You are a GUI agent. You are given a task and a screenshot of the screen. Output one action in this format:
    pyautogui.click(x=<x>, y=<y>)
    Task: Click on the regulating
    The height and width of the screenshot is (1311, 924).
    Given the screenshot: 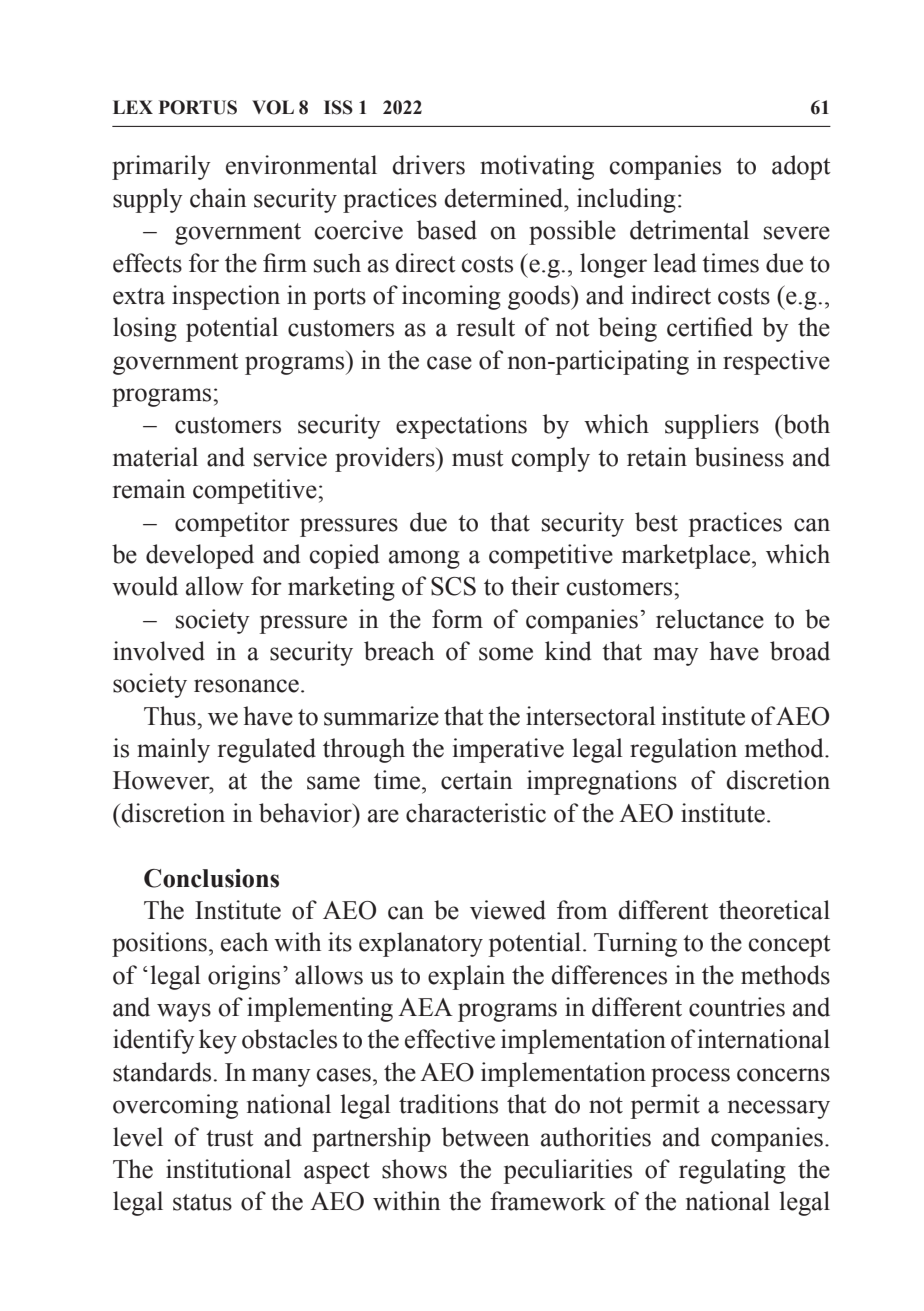 What is the action you would take?
    pyautogui.click(x=732, y=1171)
